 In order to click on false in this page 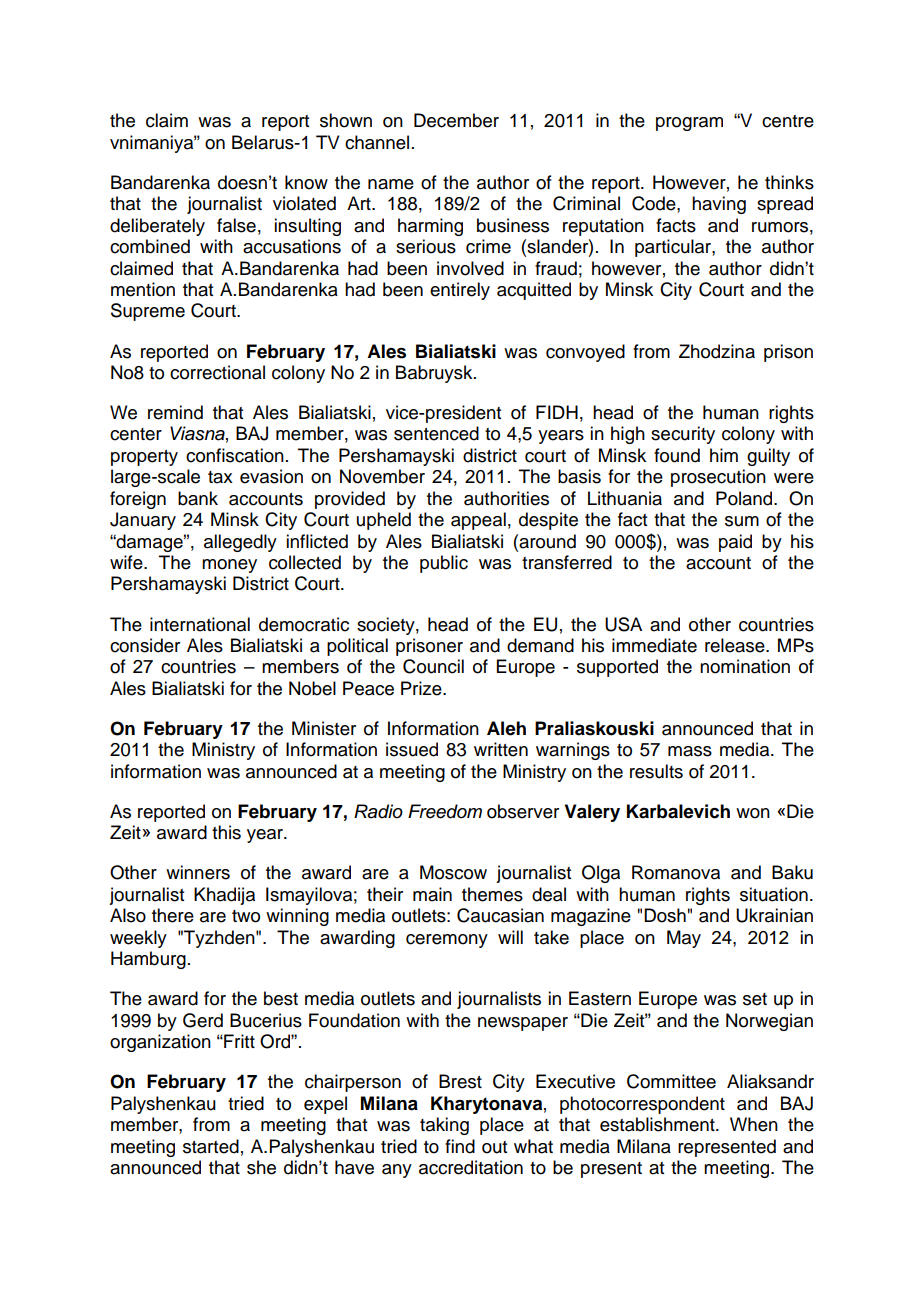, I will do `click(236, 225)`.
